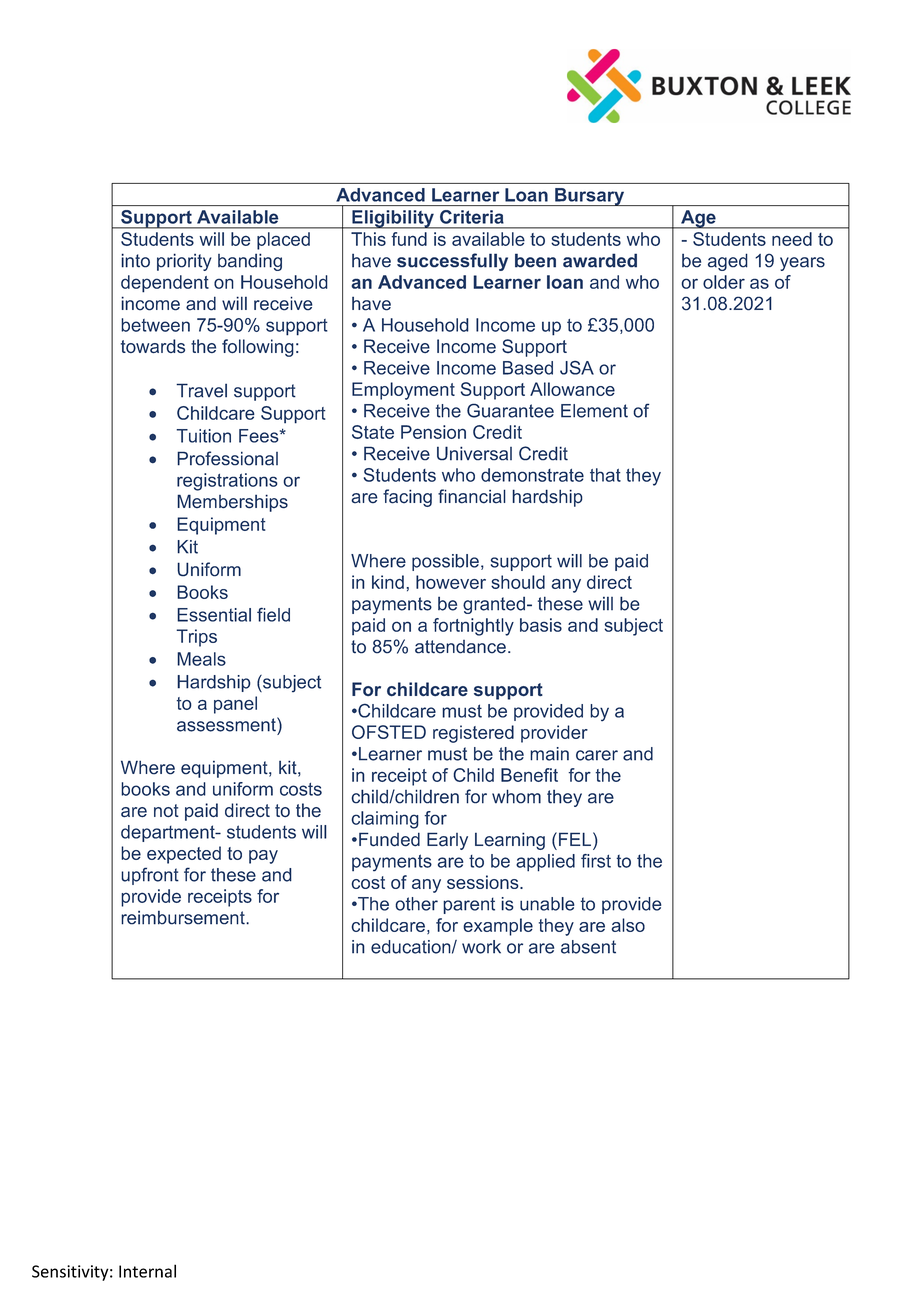 This screenshot has width=924, height=1308. I want to click on possible, so click(445, 562).
